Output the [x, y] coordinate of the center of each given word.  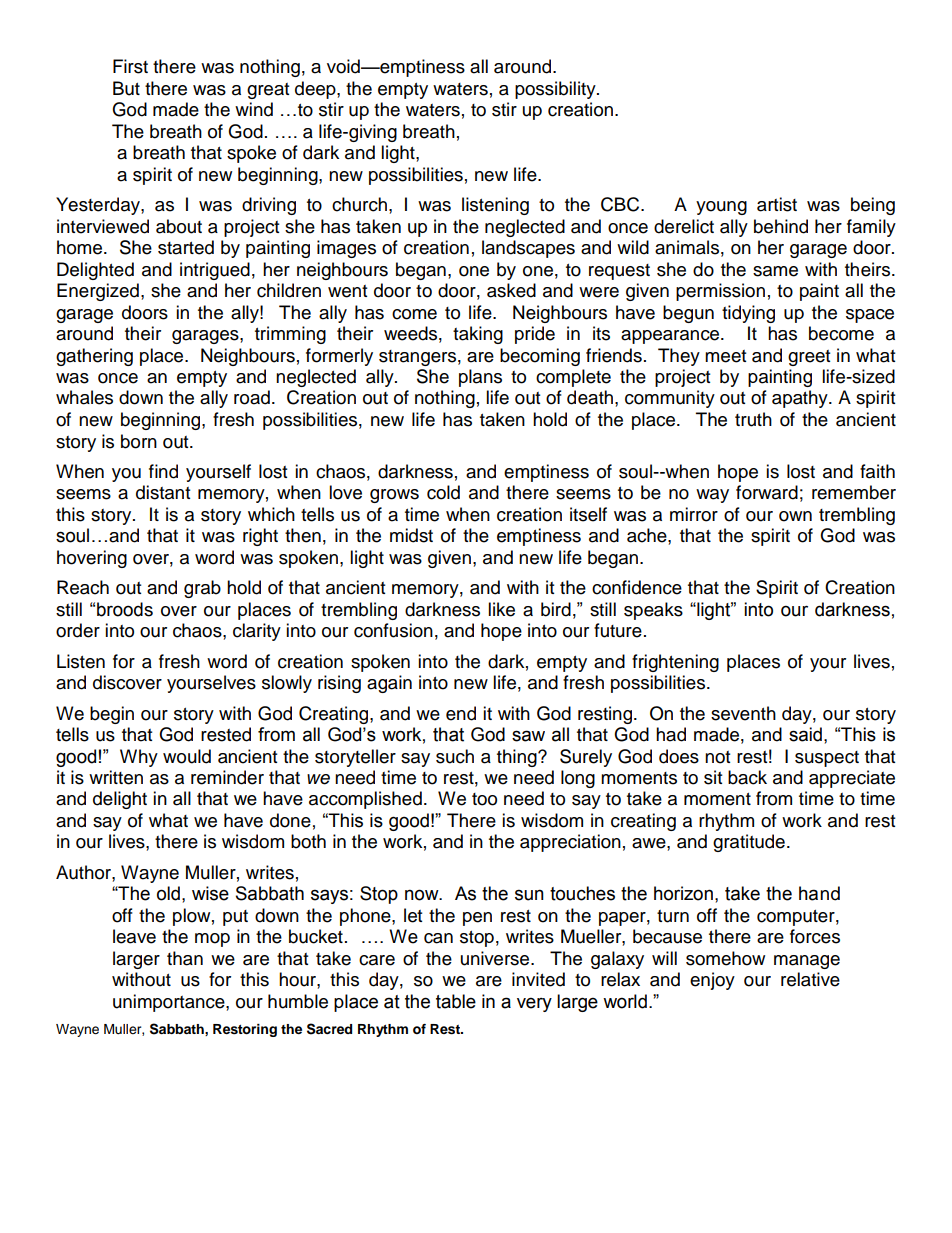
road [252, 397]
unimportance [170, 1003]
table [456, 1001]
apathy [801, 399]
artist [777, 204]
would [187, 756]
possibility [556, 90]
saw [528, 736]
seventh [743, 713]
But [126, 88]
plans [480, 378]
